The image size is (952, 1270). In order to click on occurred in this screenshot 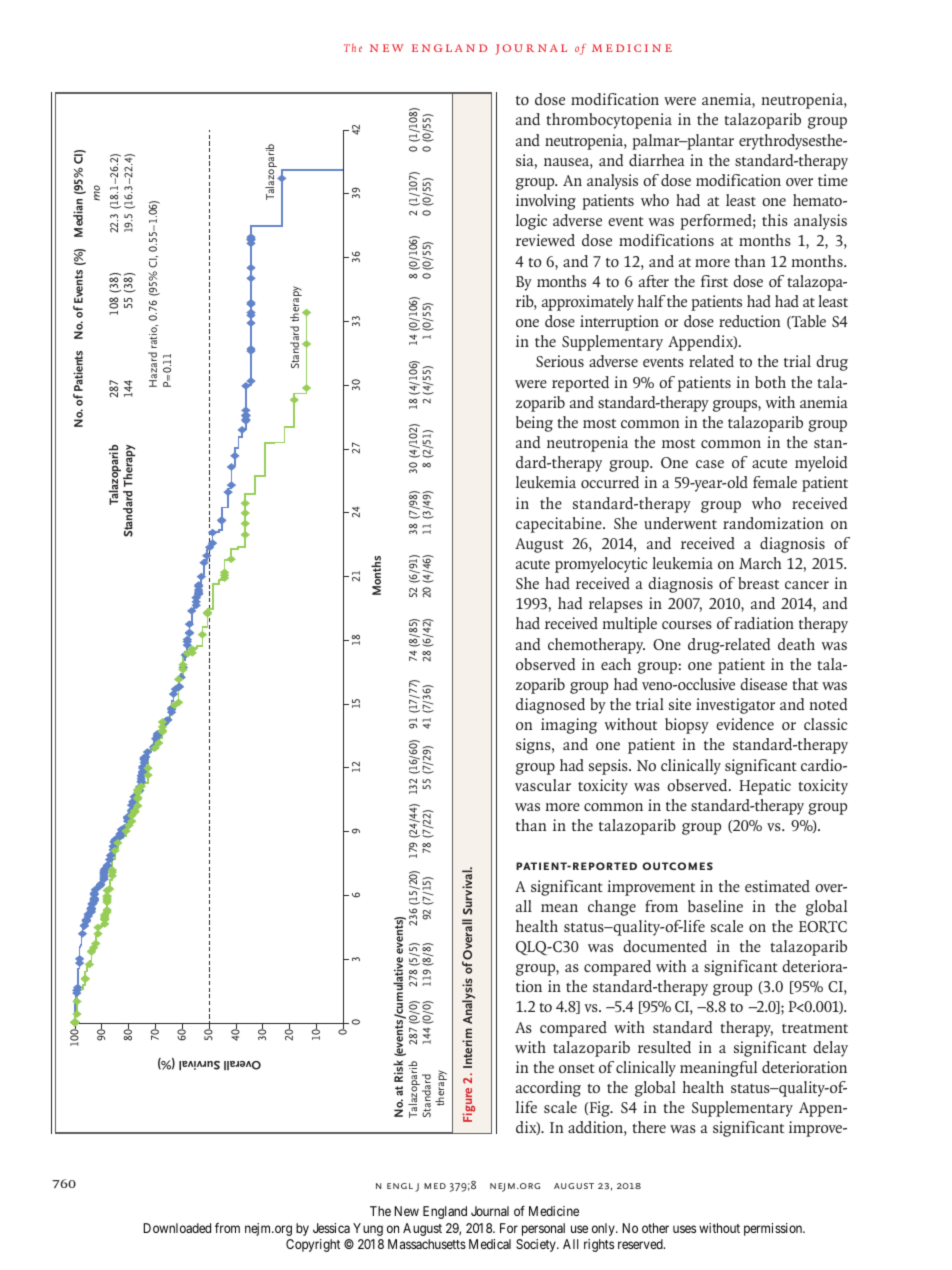, I will do `click(610, 482)`.
